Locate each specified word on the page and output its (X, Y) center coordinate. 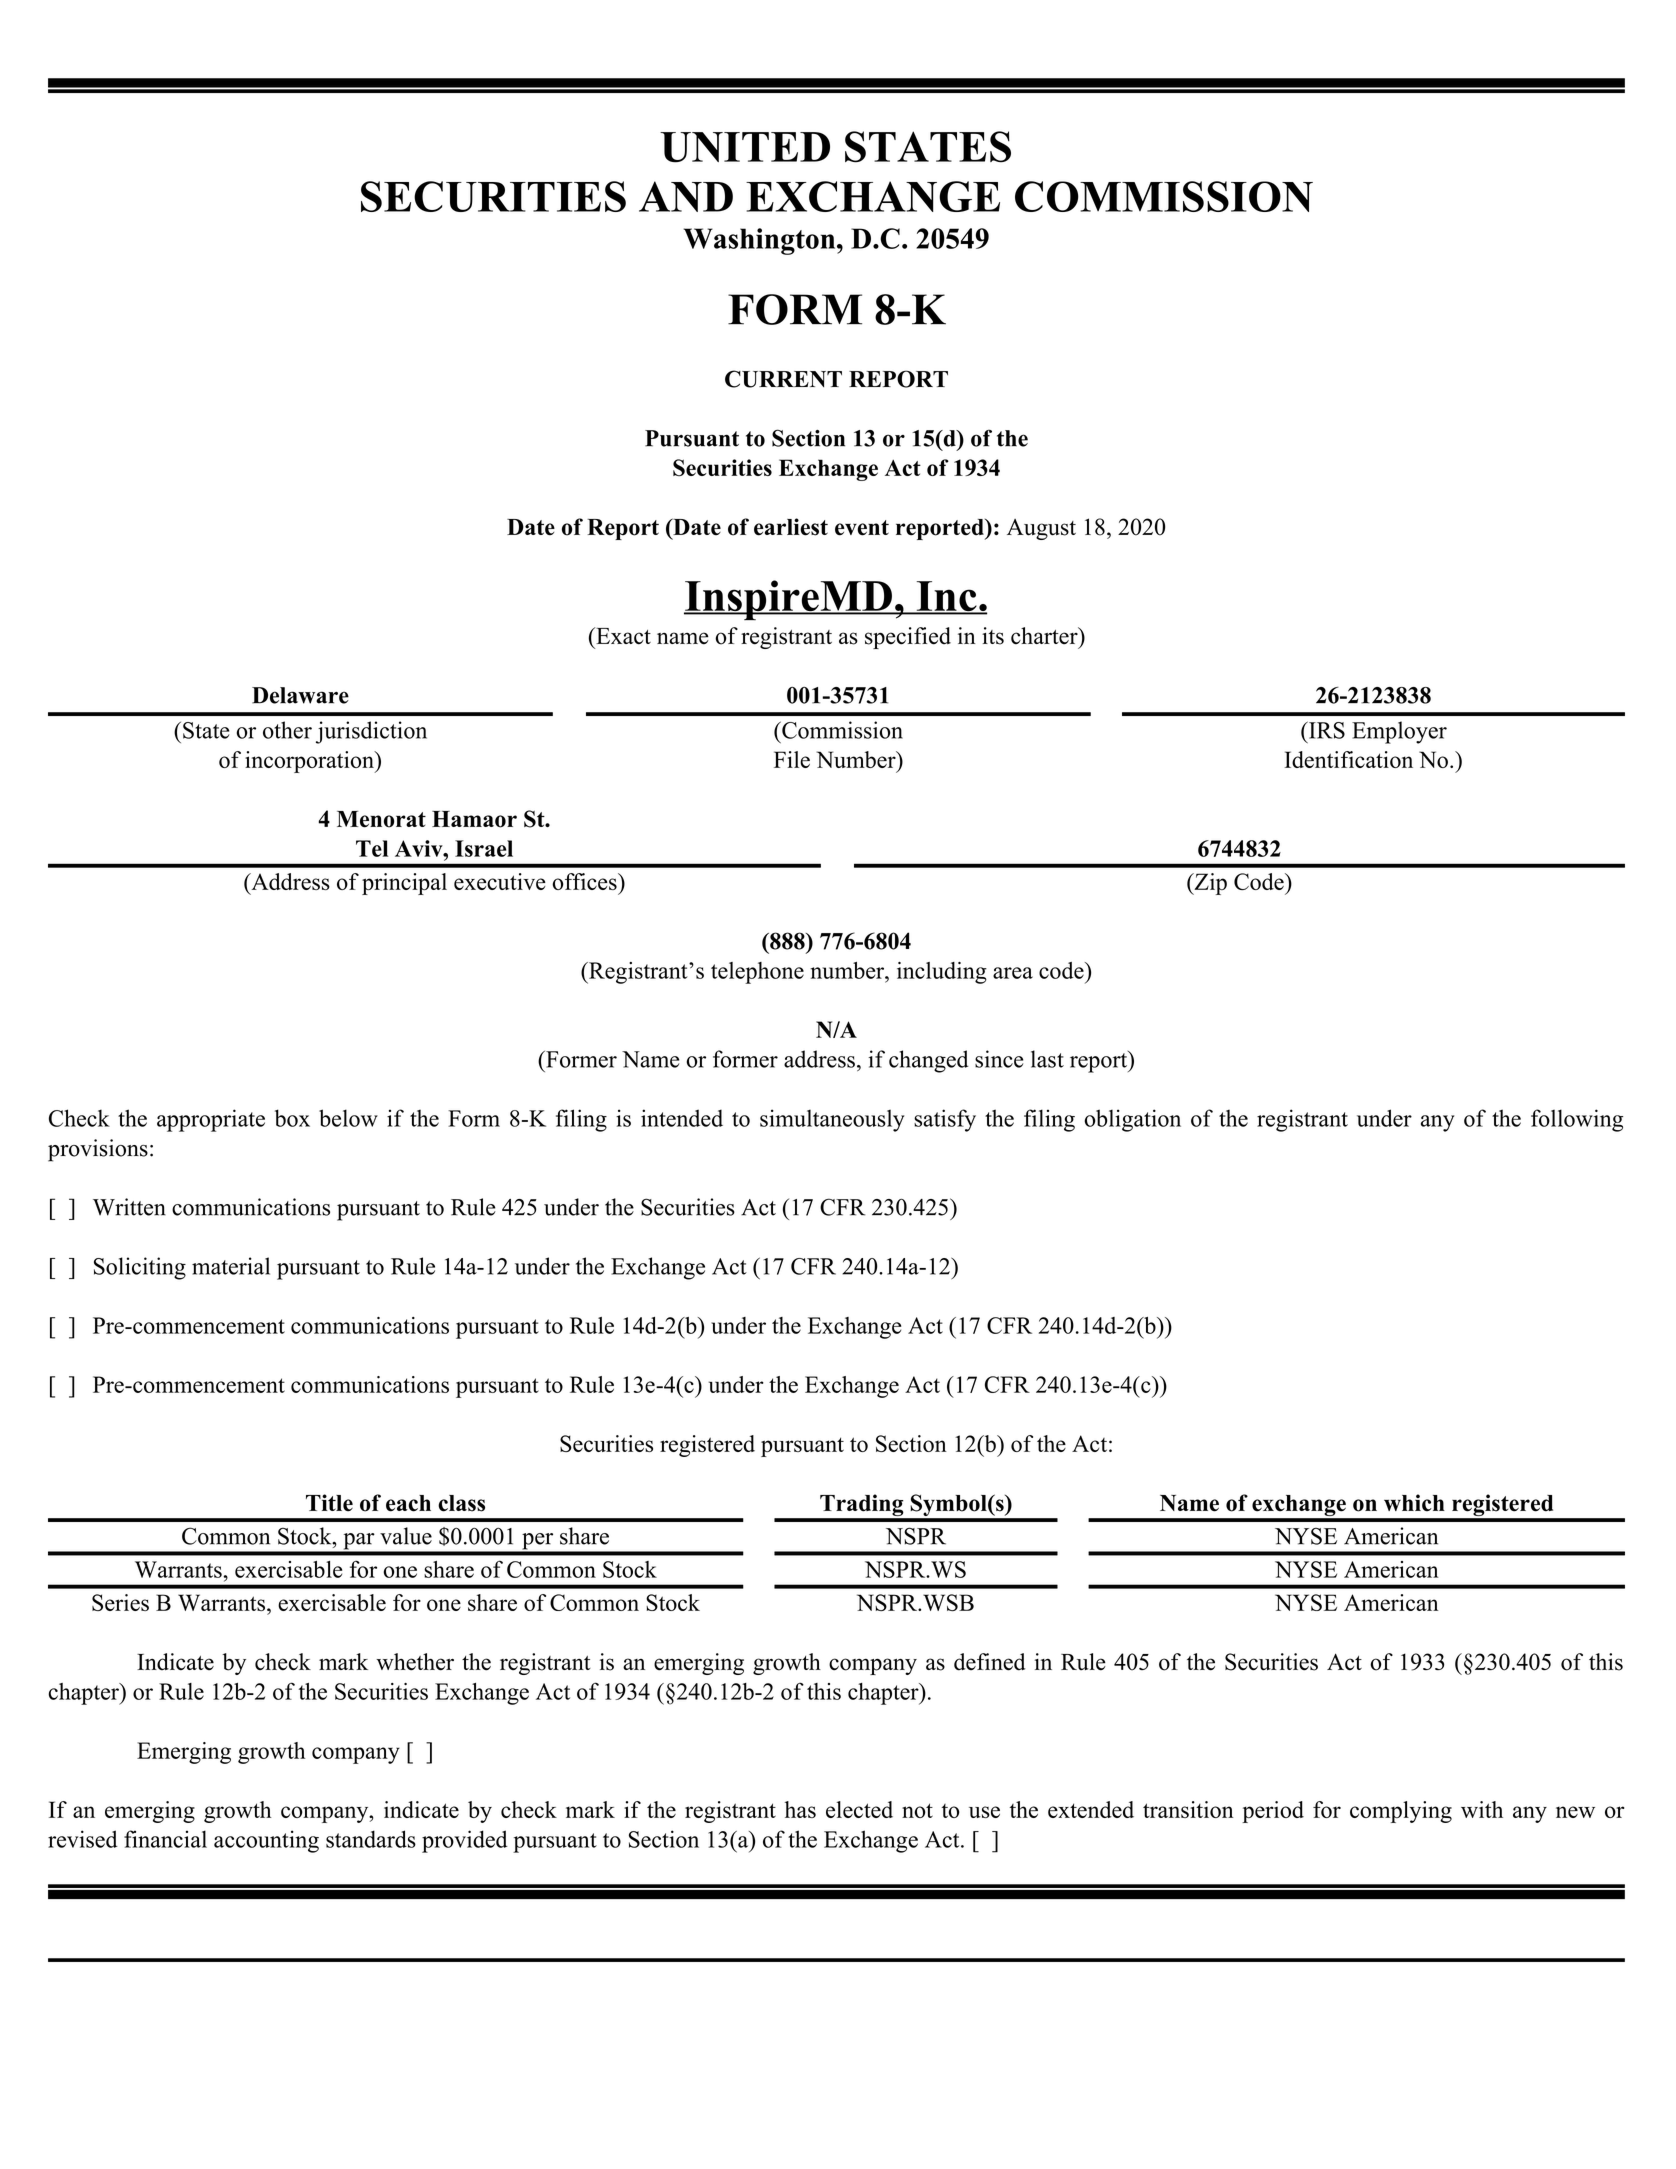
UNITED (745, 147)
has (800, 1809)
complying (1401, 1812)
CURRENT (783, 379)
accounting (266, 1841)
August (1041, 529)
